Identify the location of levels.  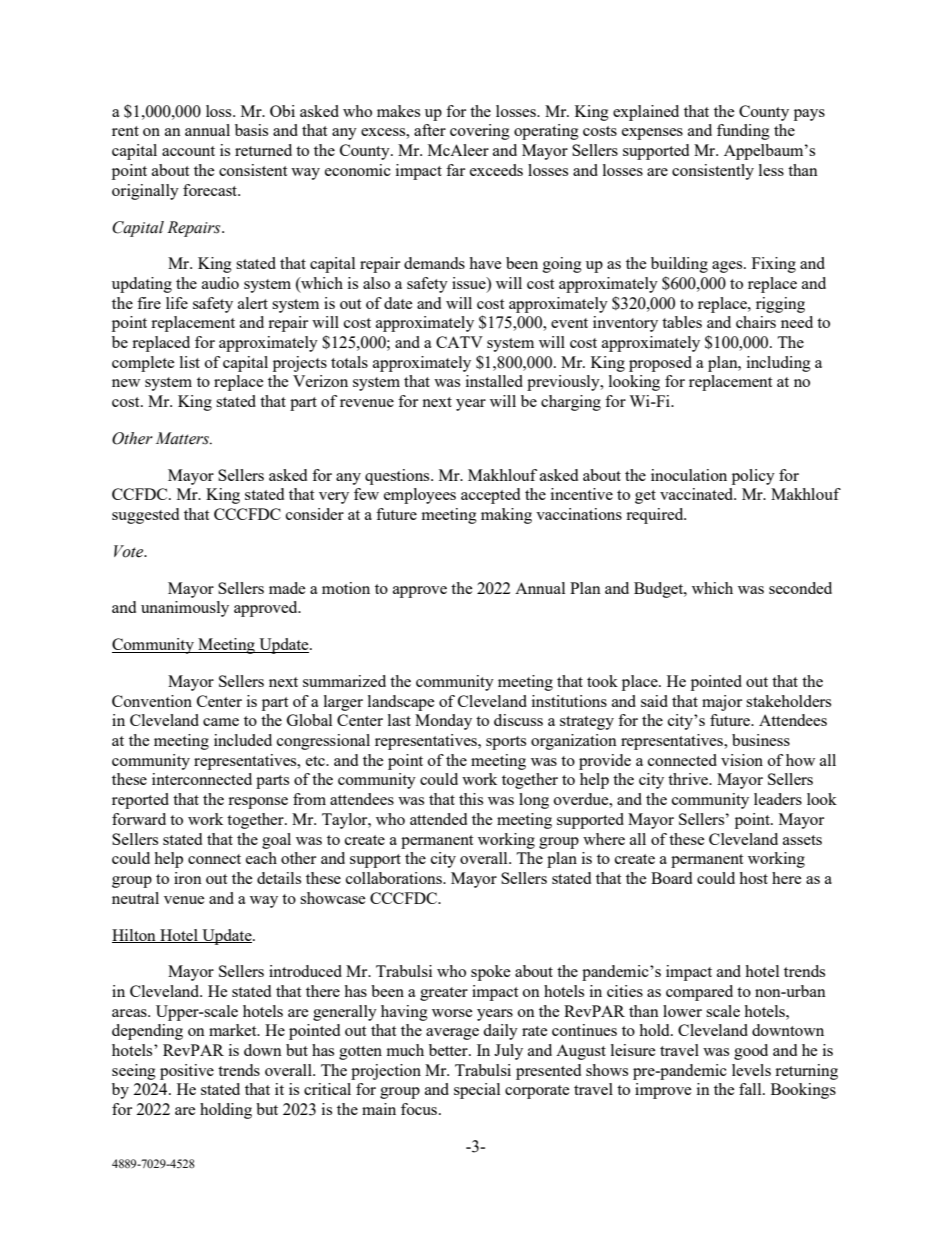
(751, 1070).
